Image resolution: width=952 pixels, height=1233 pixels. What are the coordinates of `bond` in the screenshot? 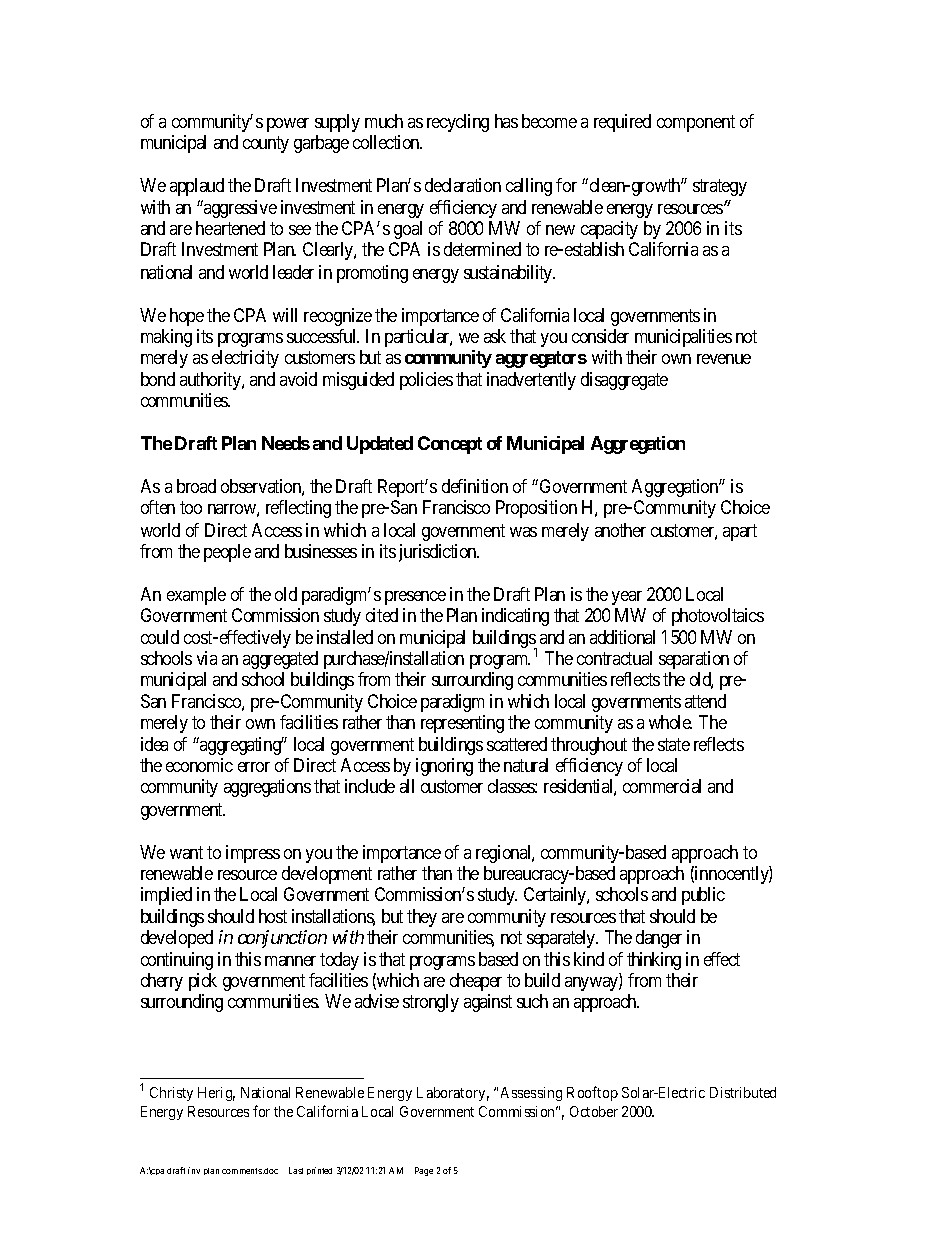 It's located at (158, 379).
